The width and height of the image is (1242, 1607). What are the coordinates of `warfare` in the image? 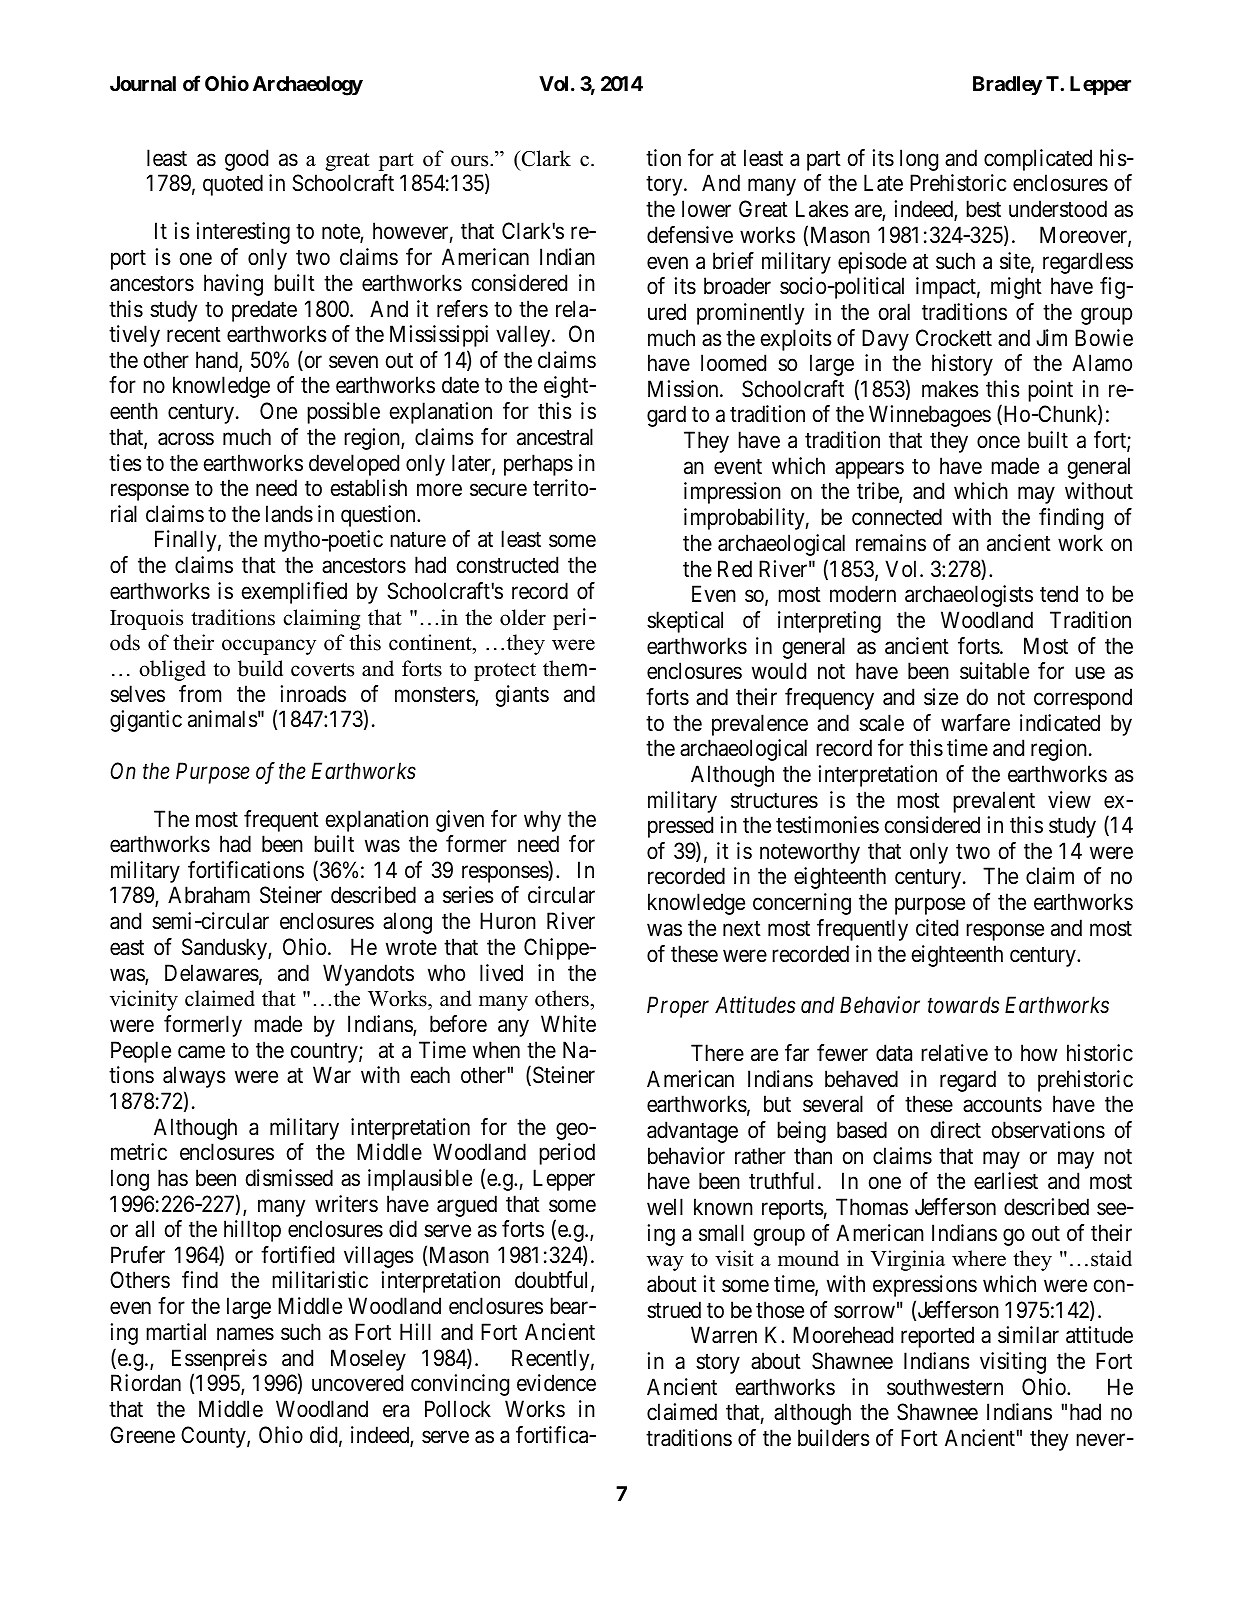 It's located at (975, 723).
